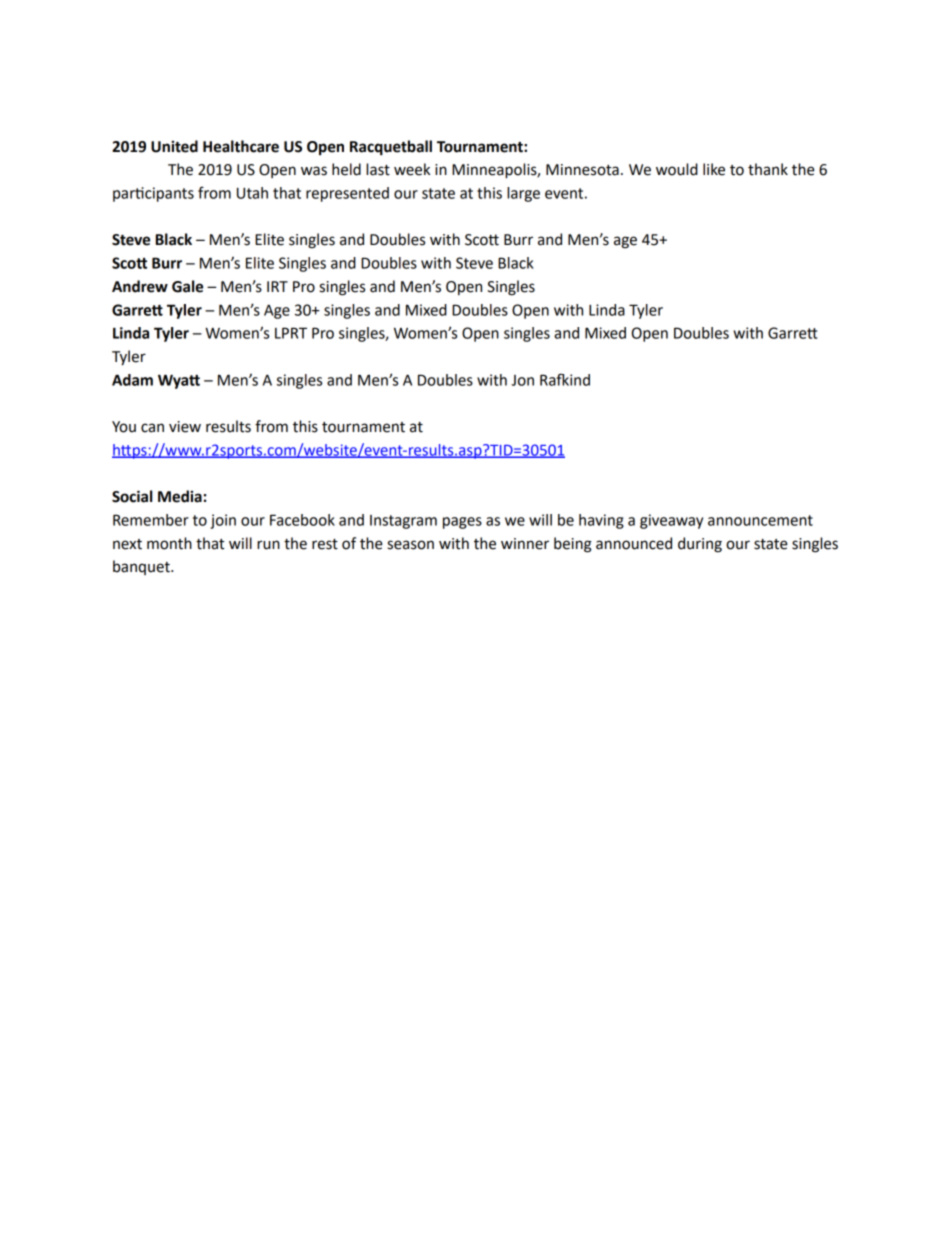 The width and height of the screenshot is (952, 1233). What do you see at coordinates (760, 520) in the screenshot?
I see `announcement` at bounding box center [760, 520].
